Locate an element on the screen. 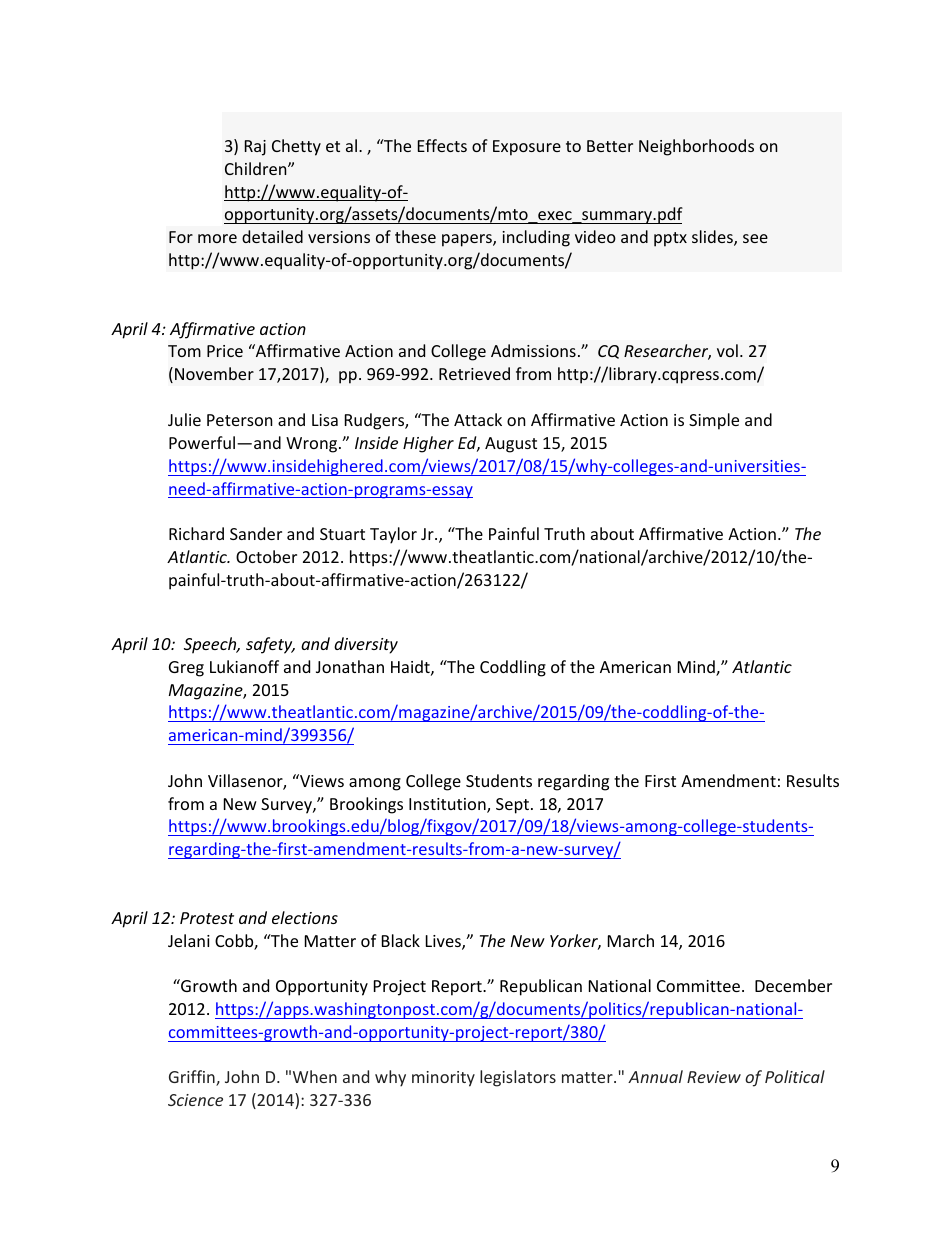 This screenshot has height=1233, width=952. Neighborhoods is located at coordinates (696, 147).
